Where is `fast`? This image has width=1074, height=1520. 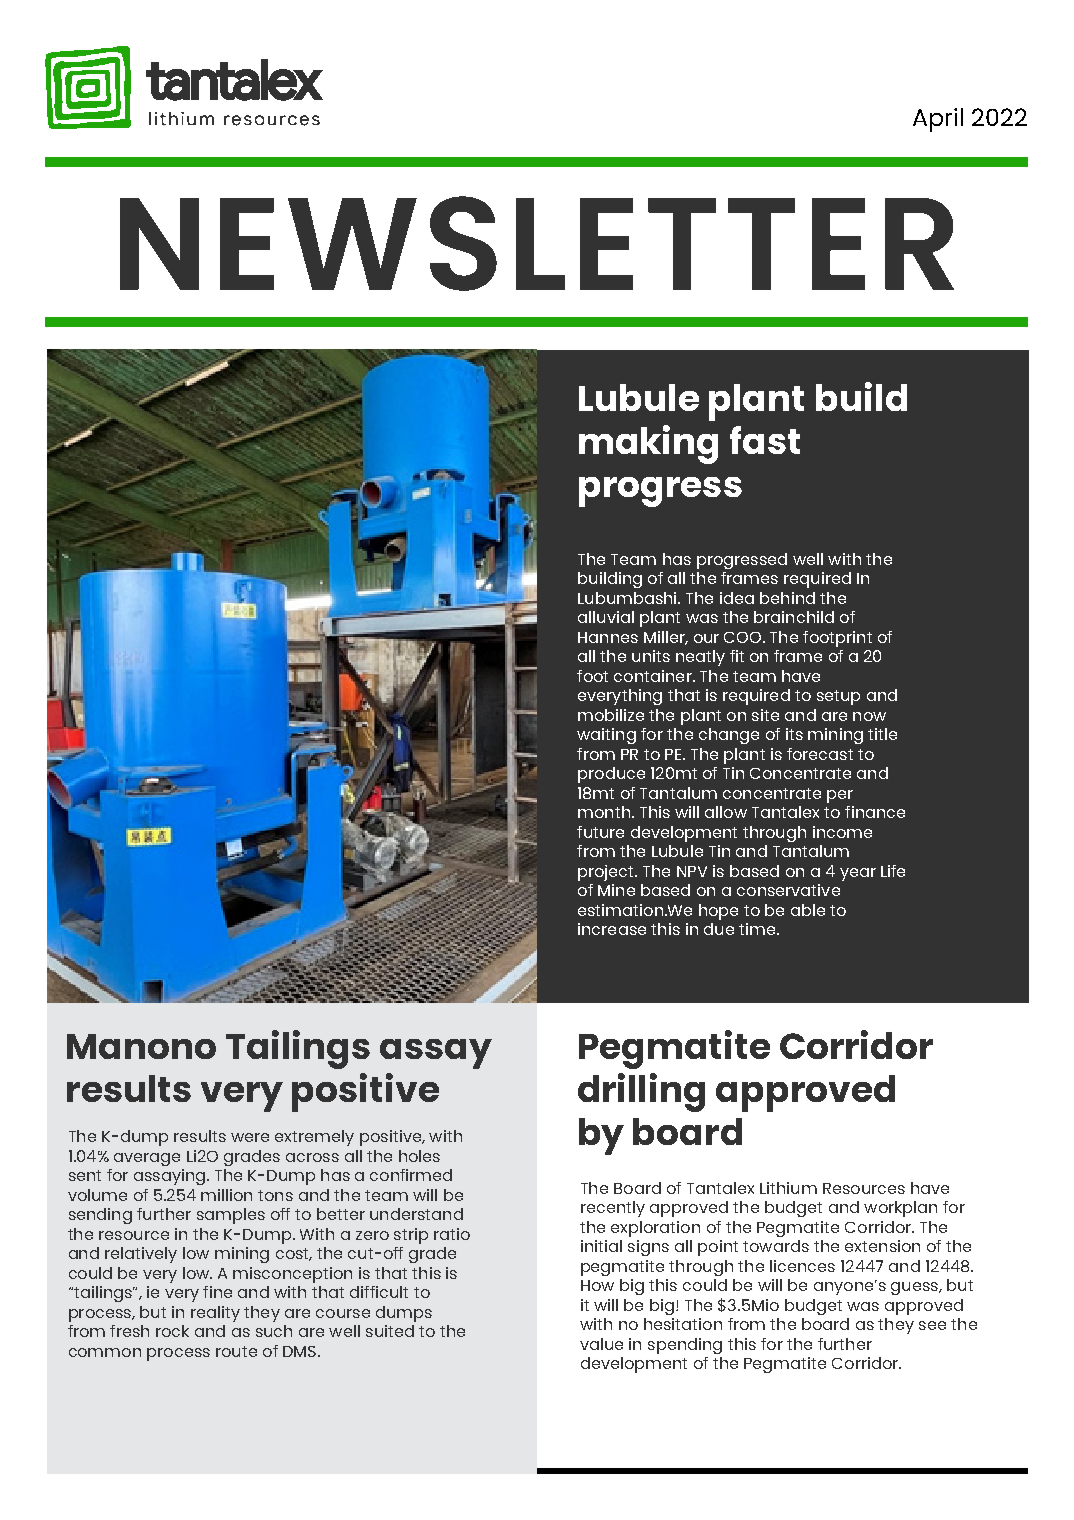
fast is located at coordinates (765, 440).
